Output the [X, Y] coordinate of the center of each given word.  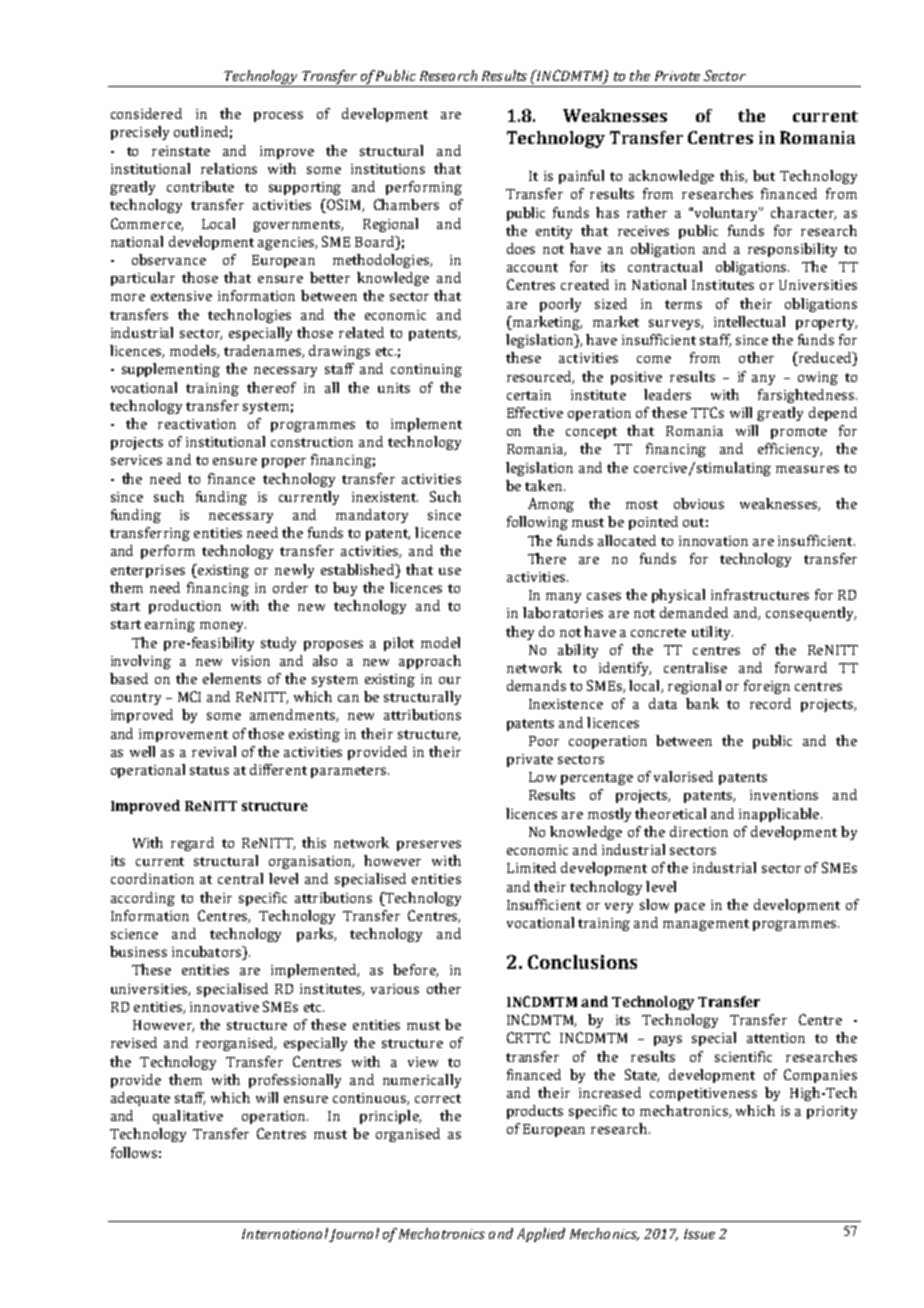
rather [647, 212]
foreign [767, 687]
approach [430, 662]
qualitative [188, 1117]
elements [232, 678]
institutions [388, 169]
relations [229, 168]
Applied [541, 1235]
